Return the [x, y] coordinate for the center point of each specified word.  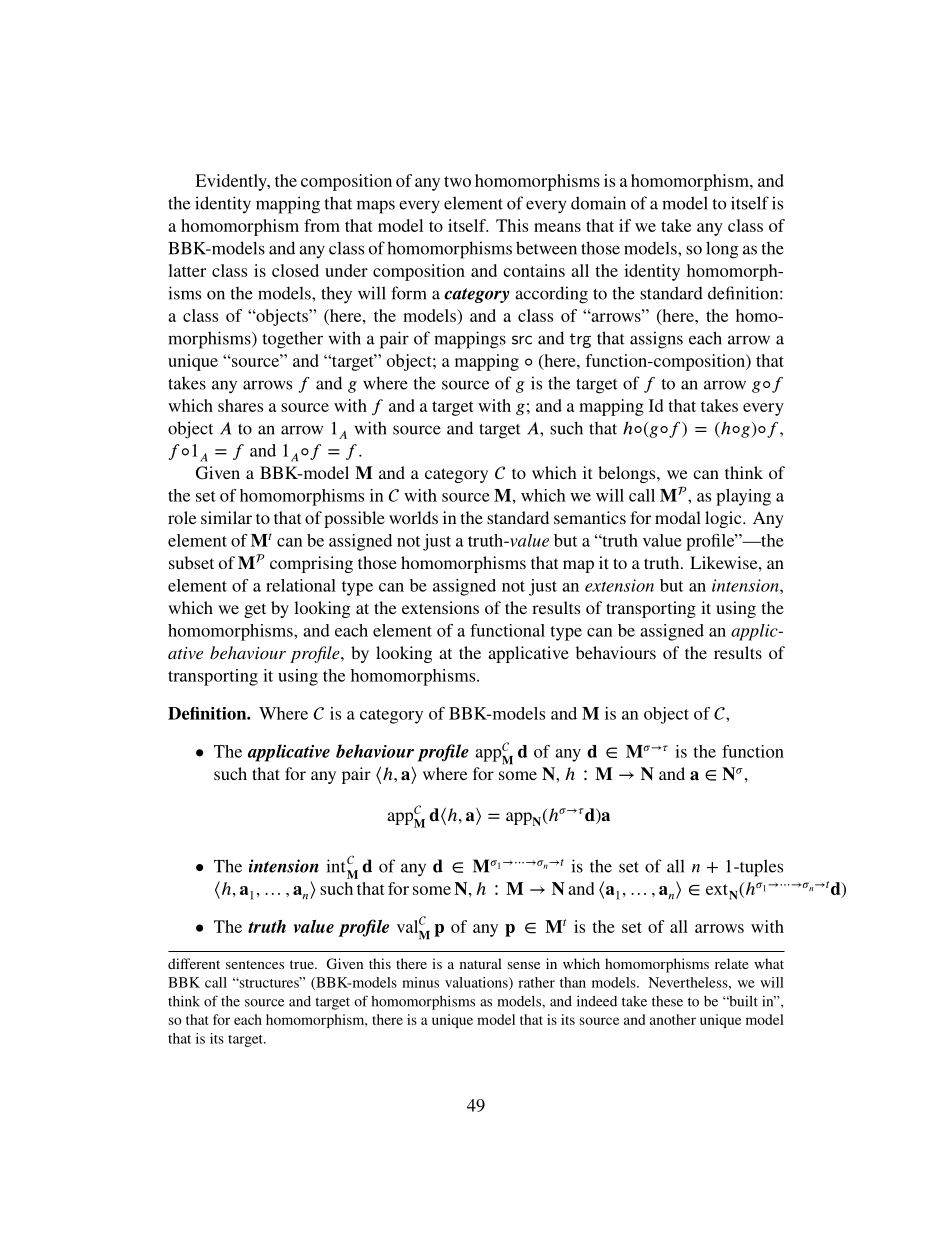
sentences [255, 964]
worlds [413, 517]
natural [481, 963]
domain [598, 203]
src [522, 340]
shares [240, 405]
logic [724, 519]
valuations [477, 983]
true [303, 964]
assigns [656, 340]
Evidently [232, 182]
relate [732, 963]
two [457, 181]
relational [301, 585]
